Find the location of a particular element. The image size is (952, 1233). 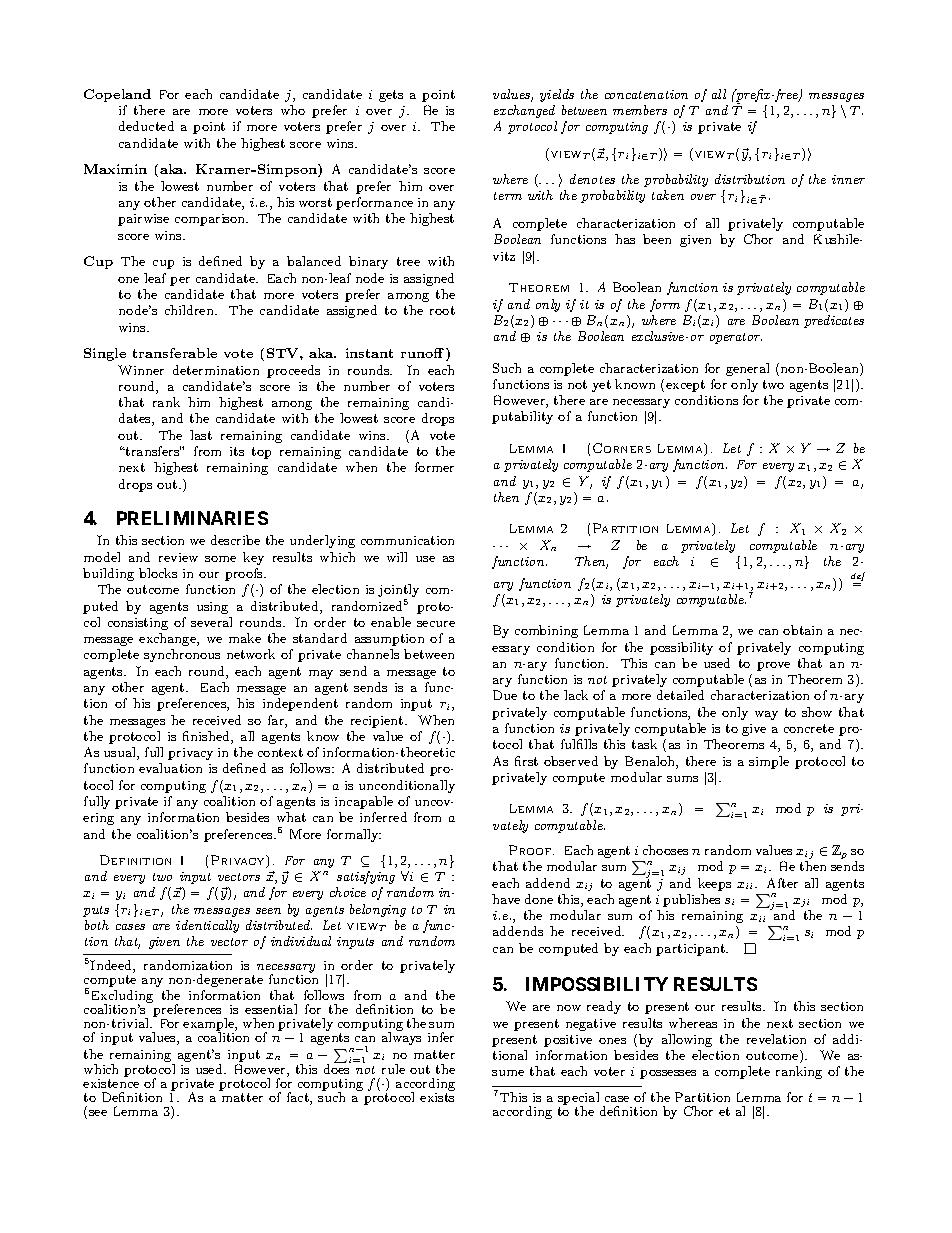

keeps is located at coordinates (714, 884).
